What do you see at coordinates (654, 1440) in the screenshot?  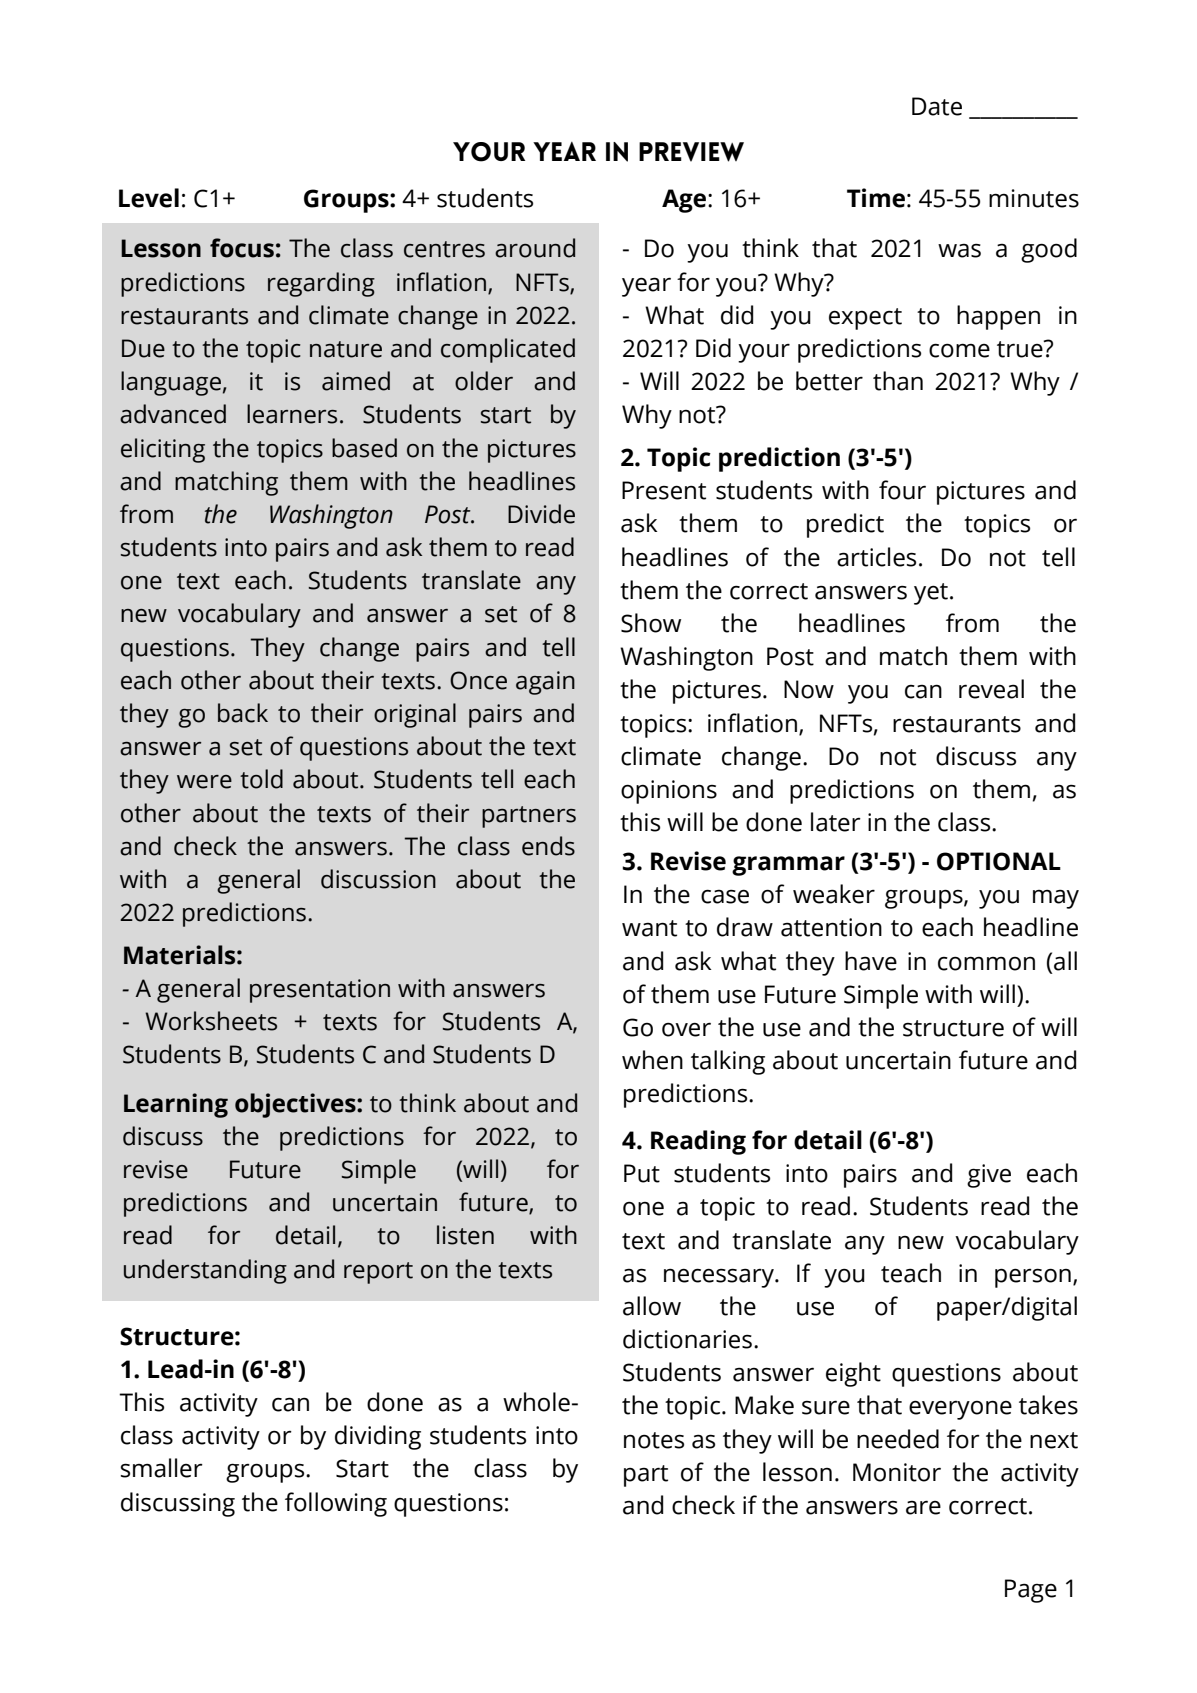 I see `notes` at bounding box center [654, 1440].
